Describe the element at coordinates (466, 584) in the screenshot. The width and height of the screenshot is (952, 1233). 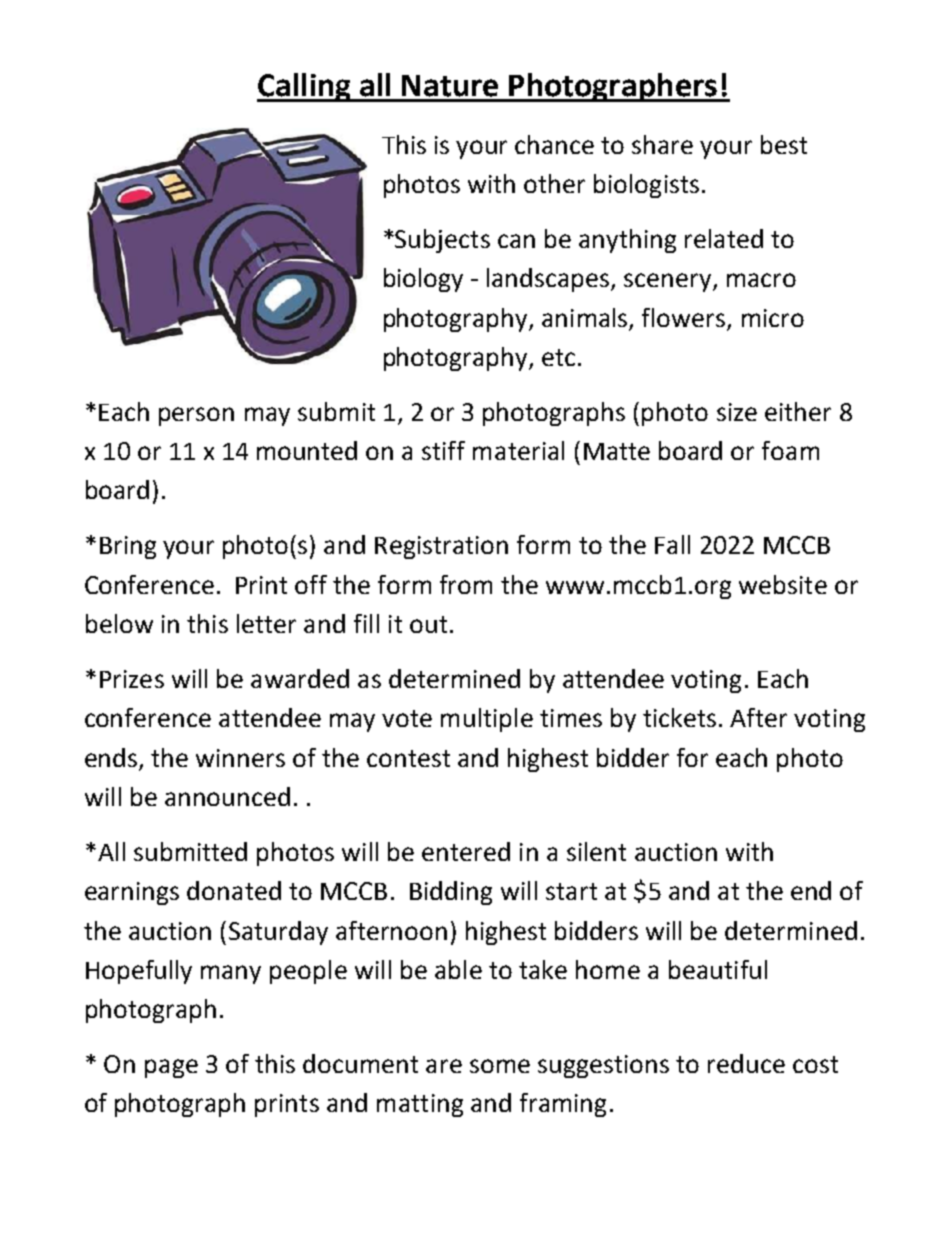
I see `from` at that location.
